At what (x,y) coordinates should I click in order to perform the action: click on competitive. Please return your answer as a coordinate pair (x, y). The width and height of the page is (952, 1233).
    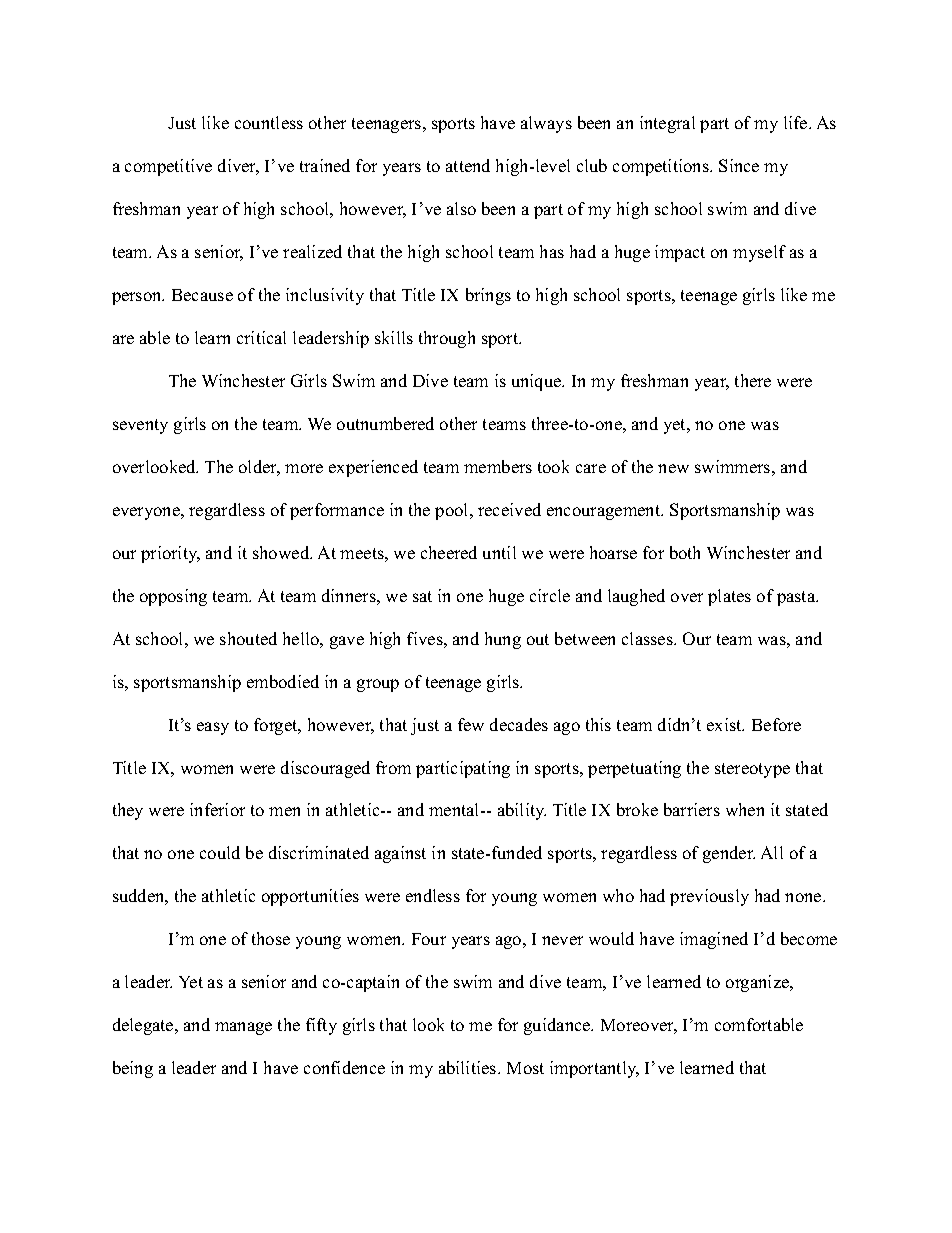
    Looking at the image, I should click on (168, 167).
